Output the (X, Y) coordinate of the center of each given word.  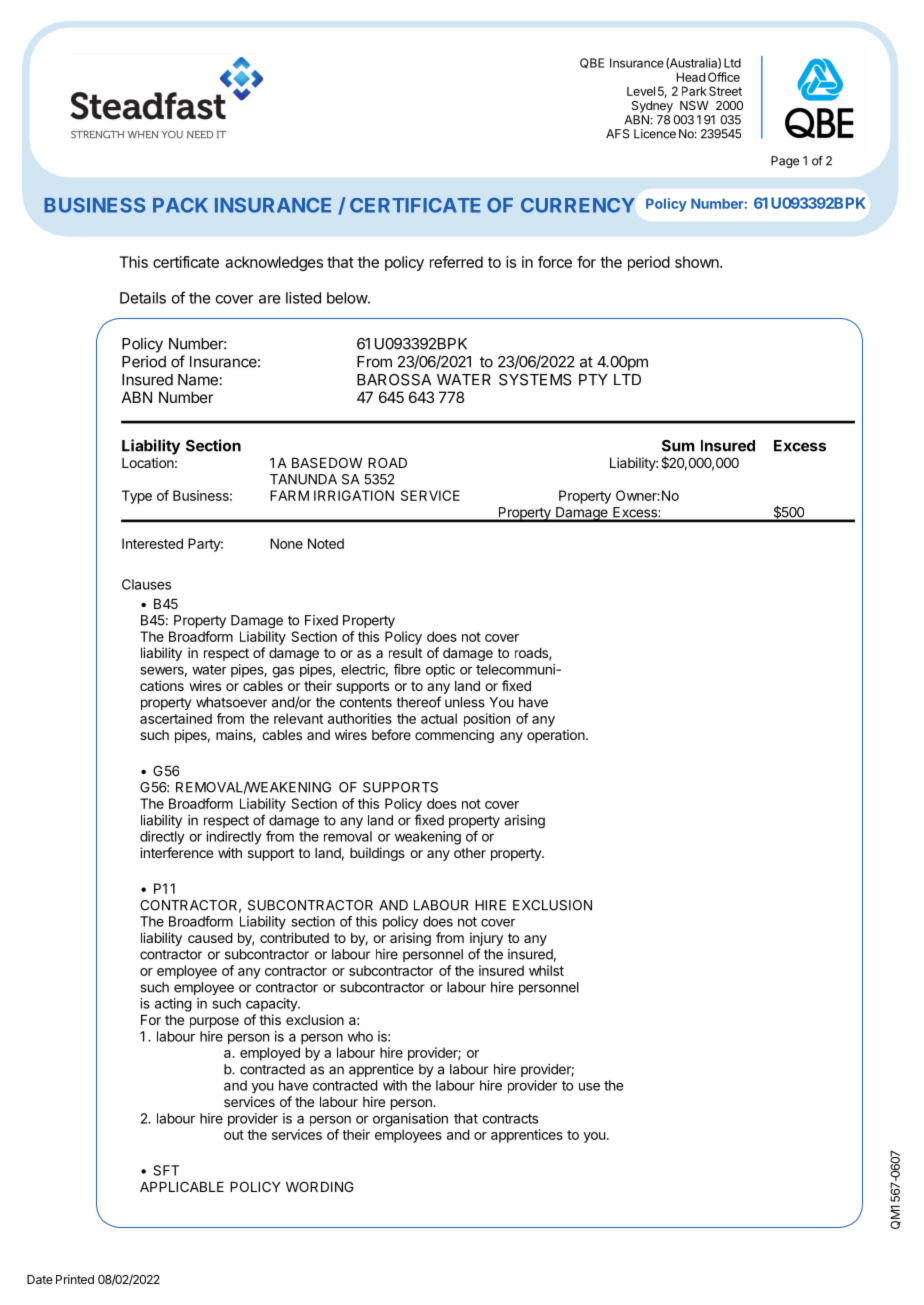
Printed (75, 1279)
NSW (694, 105)
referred (456, 262)
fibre (407, 669)
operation (556, 736)
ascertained (176, 718)
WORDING (320, 1186)
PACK (180, 205)
